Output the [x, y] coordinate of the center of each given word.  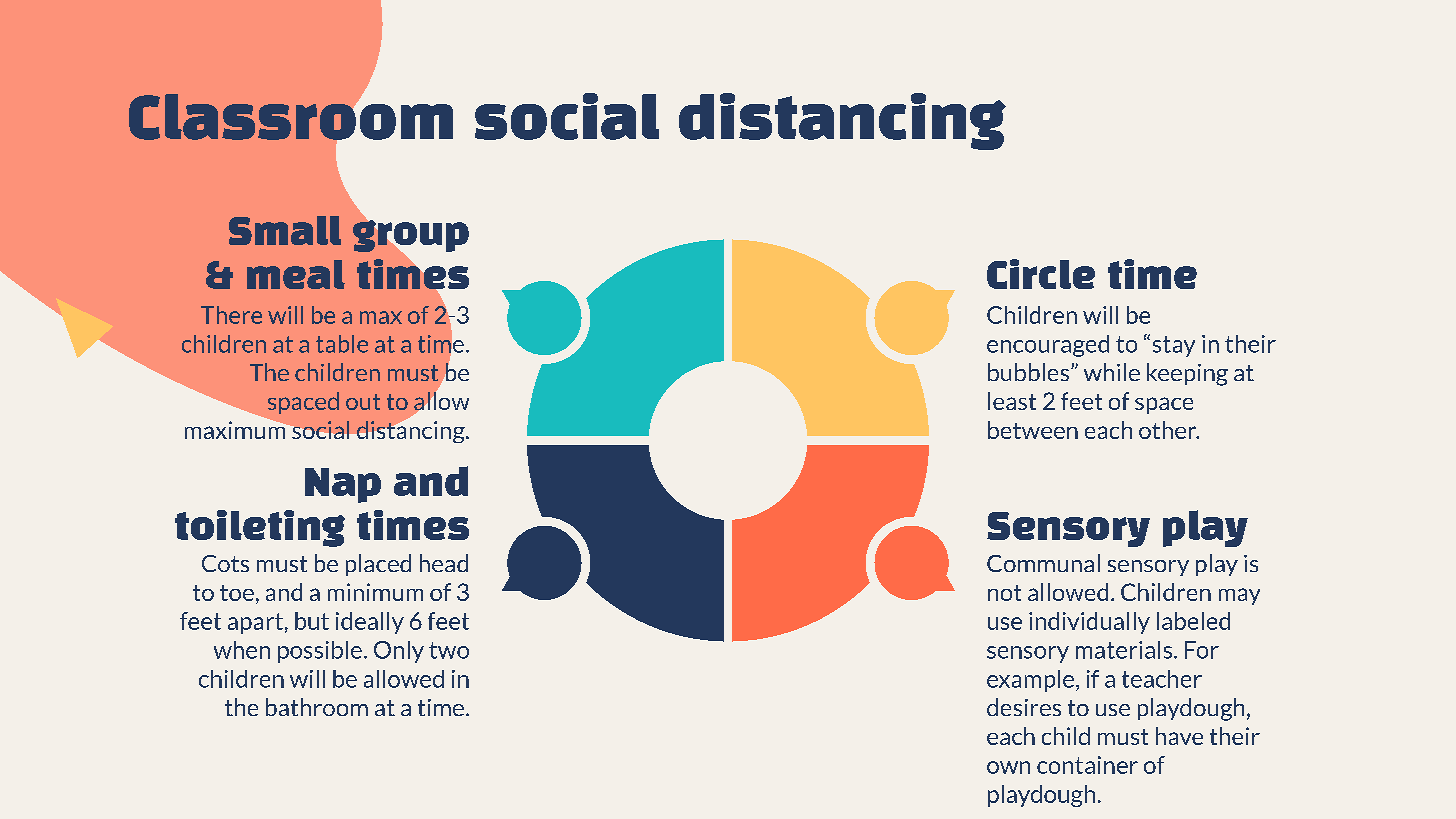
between [1033, 430]
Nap [343, 485]
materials [1124, 650]
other [1169, 430]
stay [1174, 346]
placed [378, 565]
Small [285, 230]
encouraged [1048, 346]
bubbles [1028, 372]
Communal [1043, 563]
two [449, 650]
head [444, 563]
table [342, 344]
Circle [1041, 274]
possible [320, 652]
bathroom [317, 707]
